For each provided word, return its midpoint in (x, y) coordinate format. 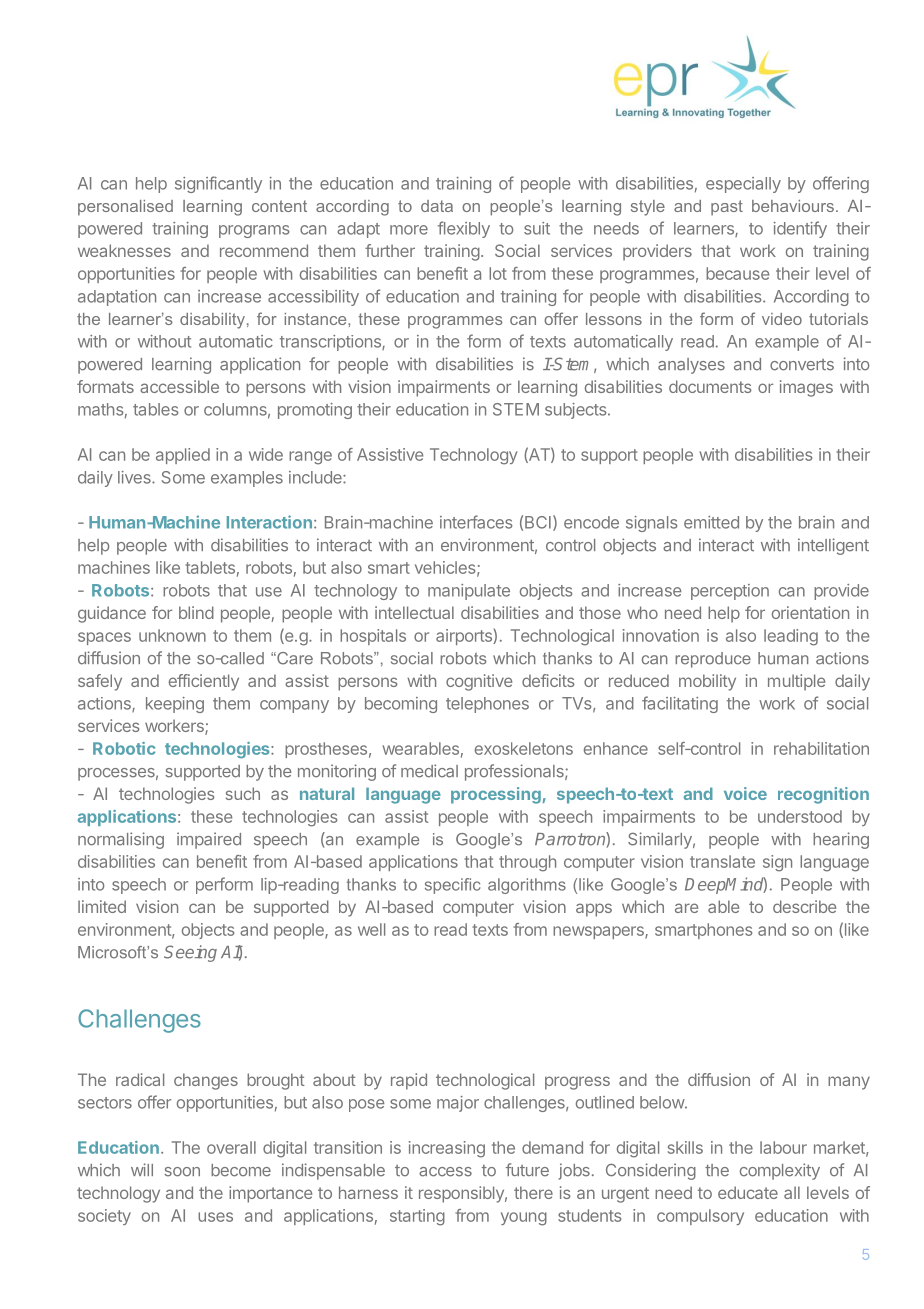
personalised (125, 207)
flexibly (464, 229)
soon (182, 1172)
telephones (487, 705)
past (727, 207)
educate (748, 1192)
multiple (796, 682)
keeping (175, 705)
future (527, 1170)
